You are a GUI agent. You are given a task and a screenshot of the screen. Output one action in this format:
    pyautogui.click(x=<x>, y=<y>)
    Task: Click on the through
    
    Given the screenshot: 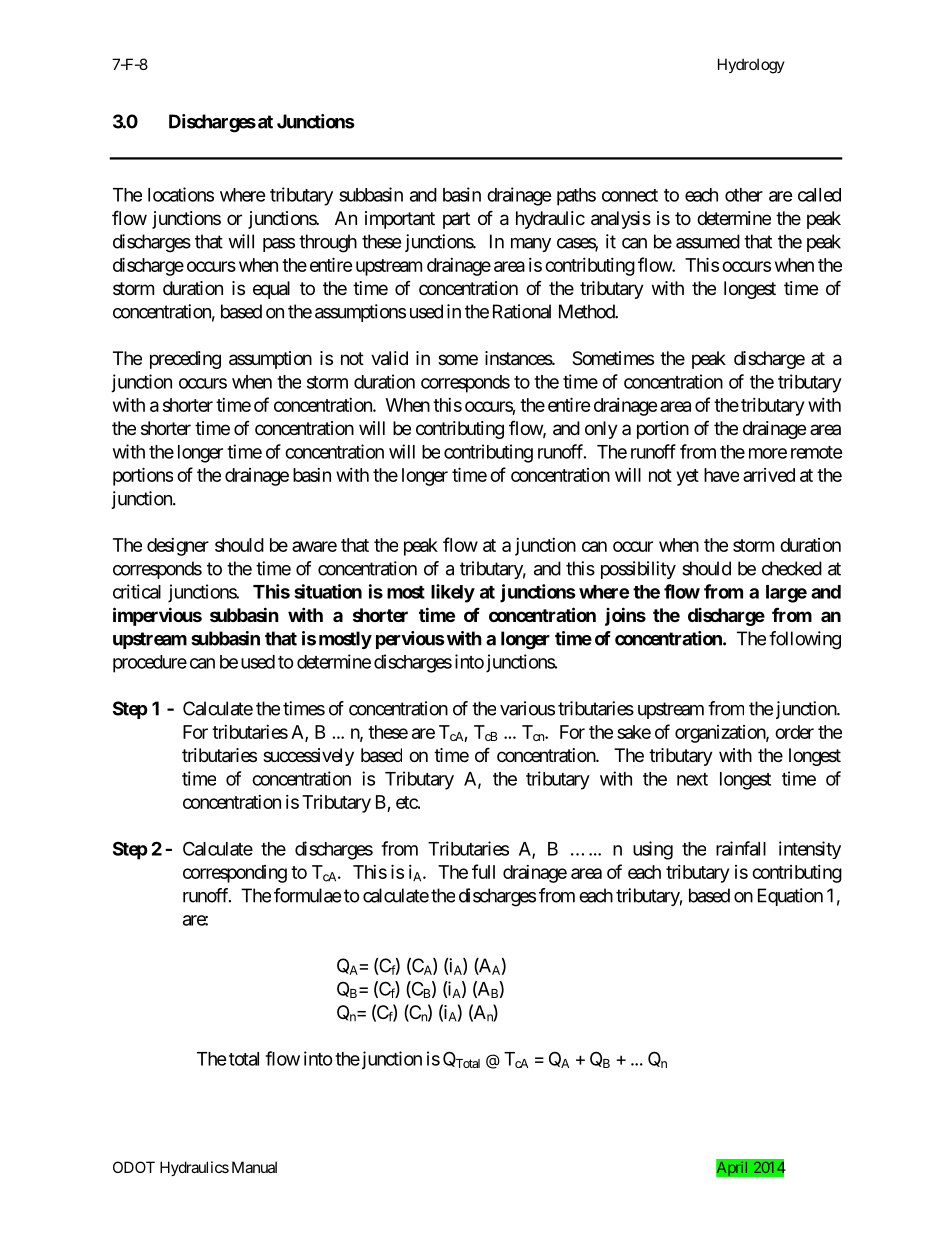 What is the action you would take?
    pyautogui.click(x=328, y=243)
